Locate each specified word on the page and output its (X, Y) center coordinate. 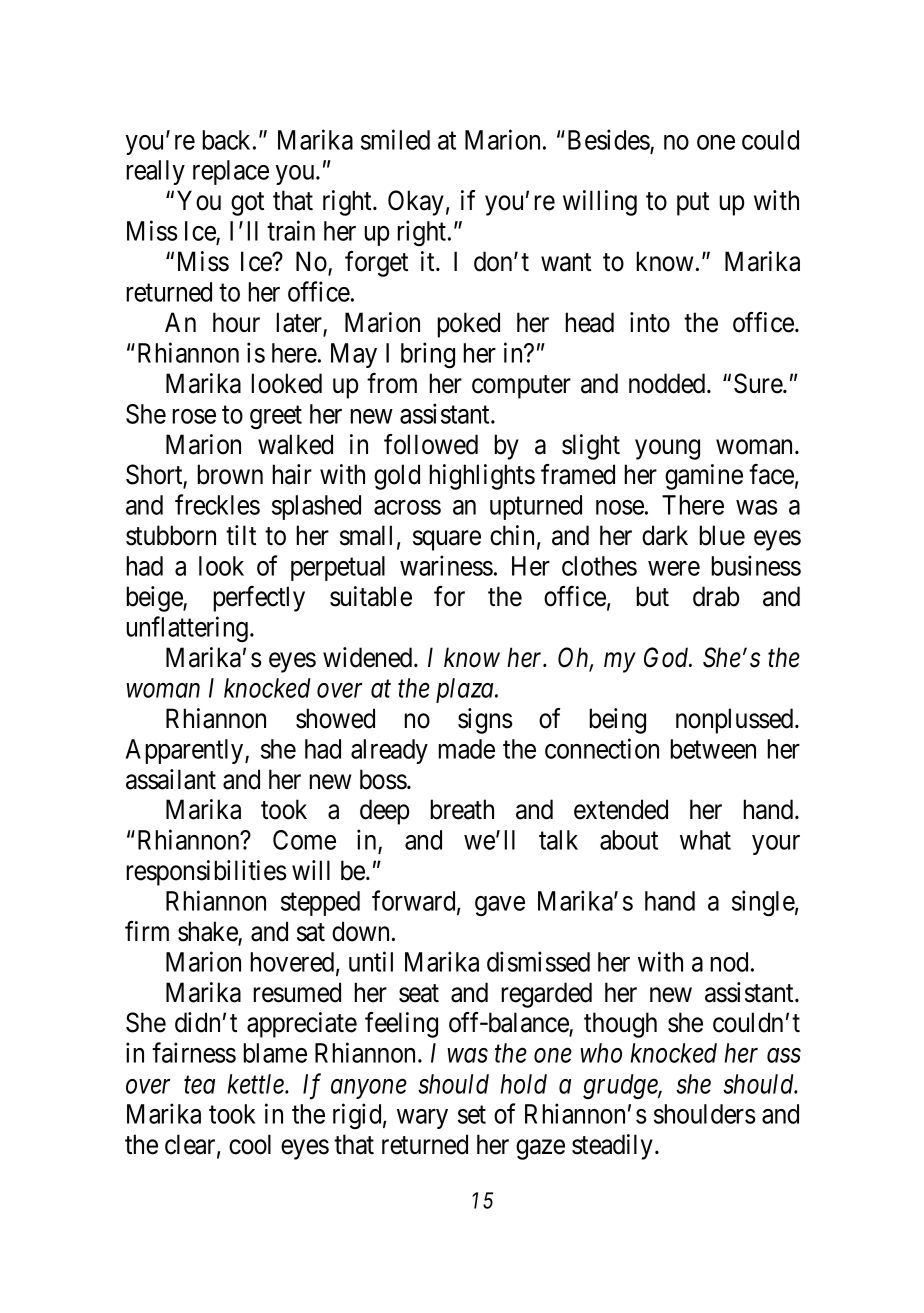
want (566, 263)
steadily (612, 1147)
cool (250, 1144)
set (472, 1115)
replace (231, 172)
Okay (416, 203)
